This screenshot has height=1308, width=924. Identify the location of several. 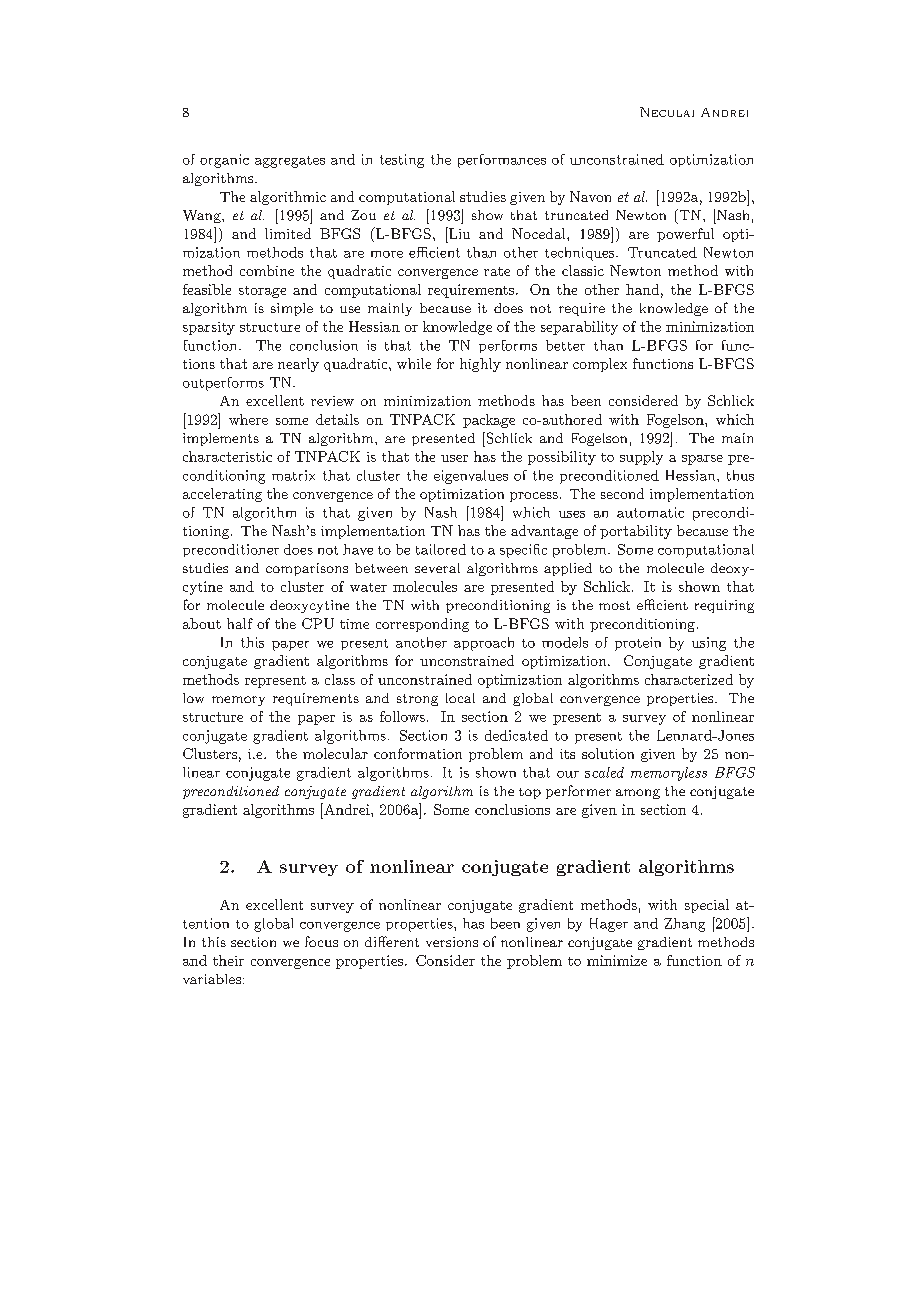
(437, 568).
